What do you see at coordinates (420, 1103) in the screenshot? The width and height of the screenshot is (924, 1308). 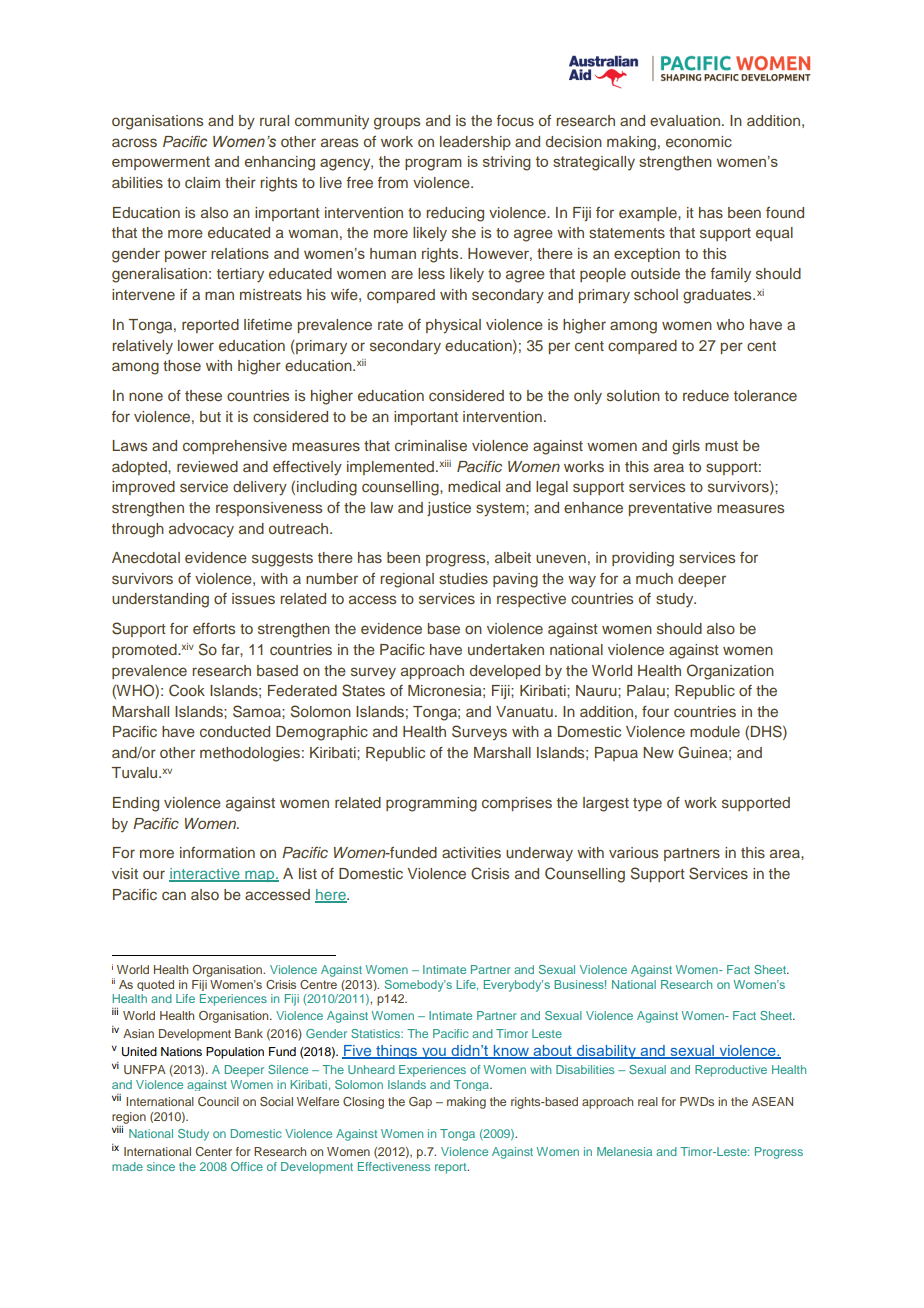 I see `Gap` at bounding box center [420, 1103].
